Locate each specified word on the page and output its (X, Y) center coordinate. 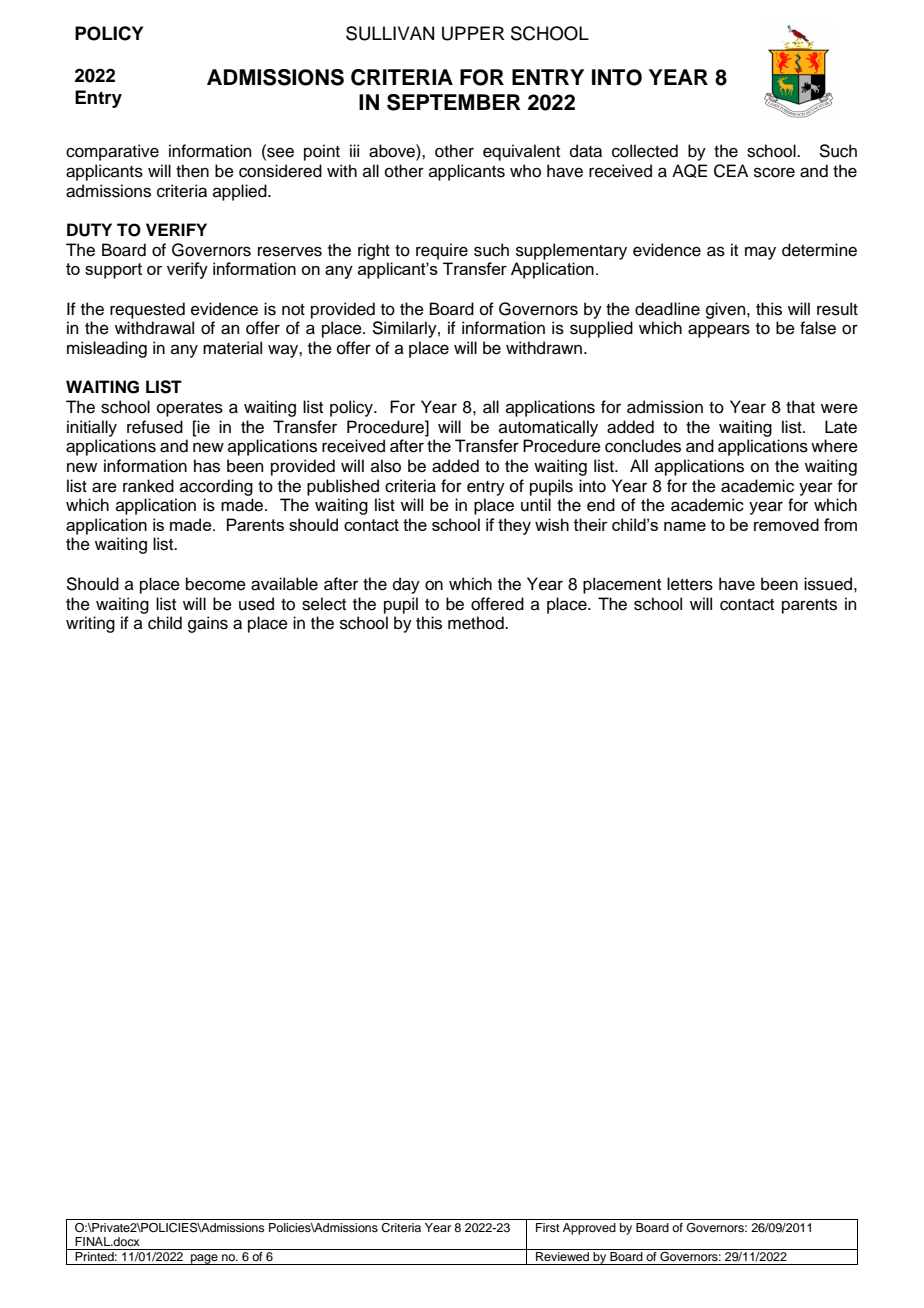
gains (208, 624)
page (204, 1259)
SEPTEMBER (454, 102)
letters (690, 584)
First (548, 1227)
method (477, 623)
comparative (112, 152)
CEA (731, 171)
